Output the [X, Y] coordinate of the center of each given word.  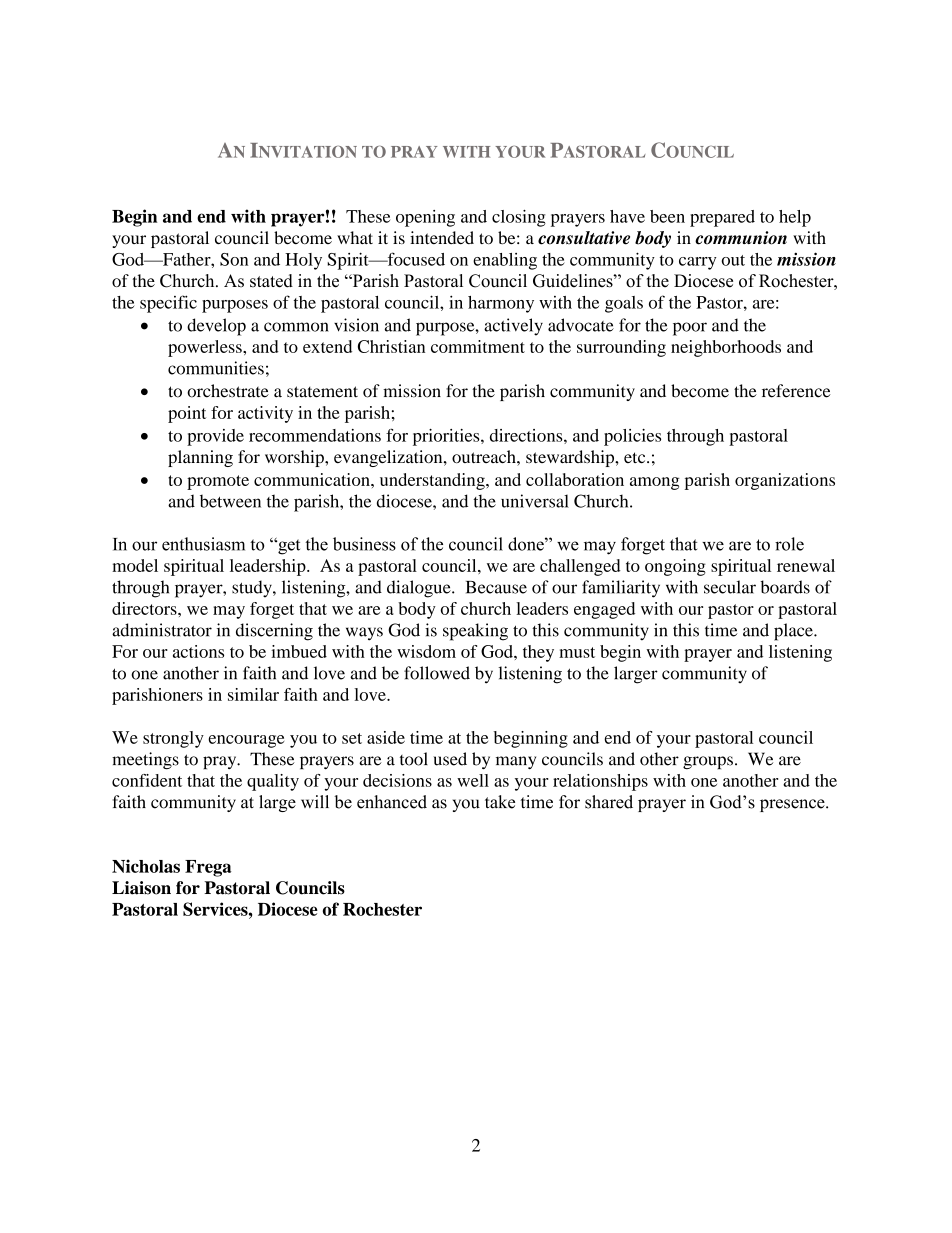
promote [218, 482]
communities [216, 368]
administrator [162, 630]
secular [730, 587]
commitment [478, 346]
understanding [433, 481]
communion [741, 238]
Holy [303, 261]
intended [442, 237]
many [516, 762]
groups [708, 762]
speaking [475, 632]
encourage [246, 741]
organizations [785, 481]
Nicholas [146, 866]
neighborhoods [726, 348]
